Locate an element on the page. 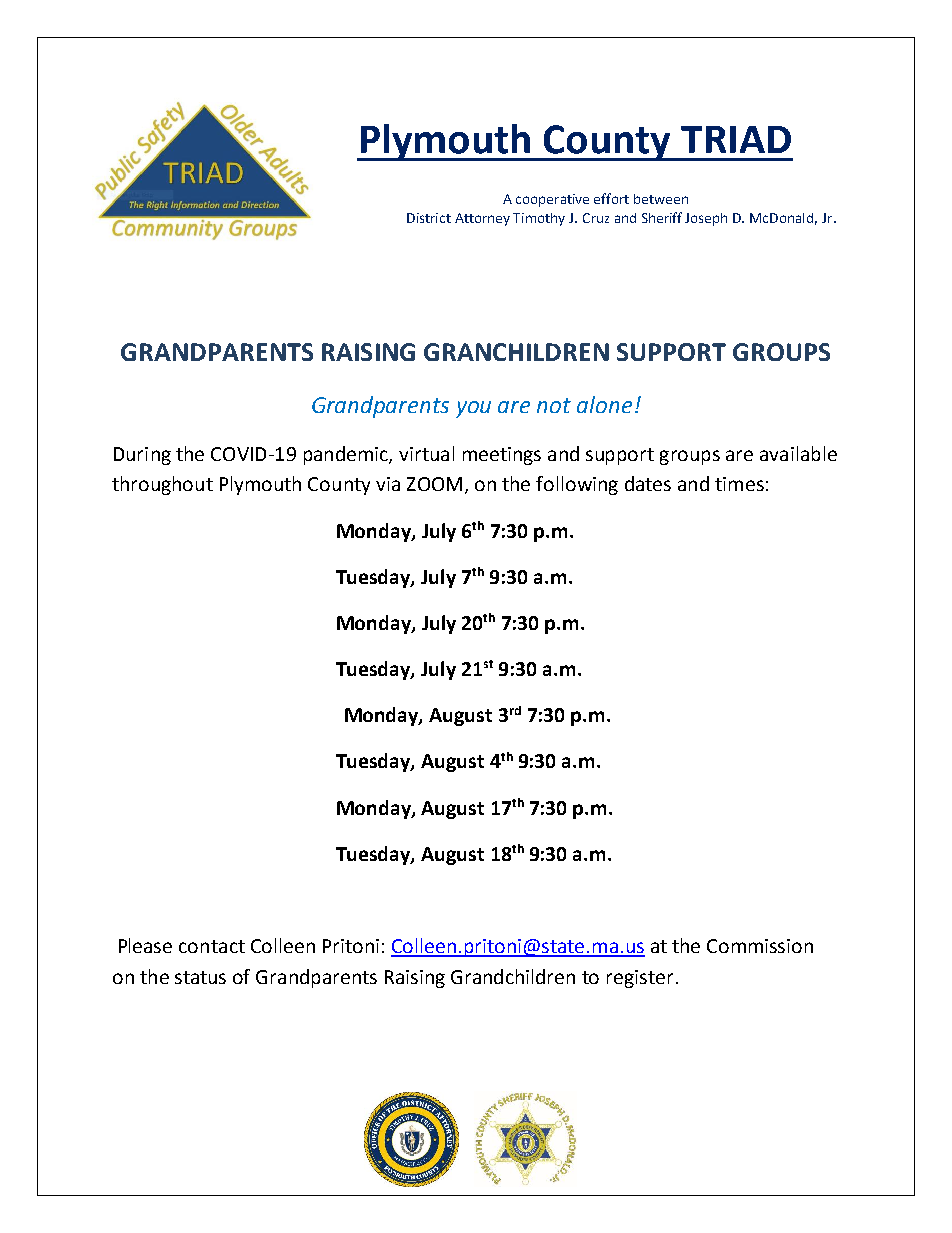 The width and height of the document is (952, 1233). District is located at coordinates (429, 218).
